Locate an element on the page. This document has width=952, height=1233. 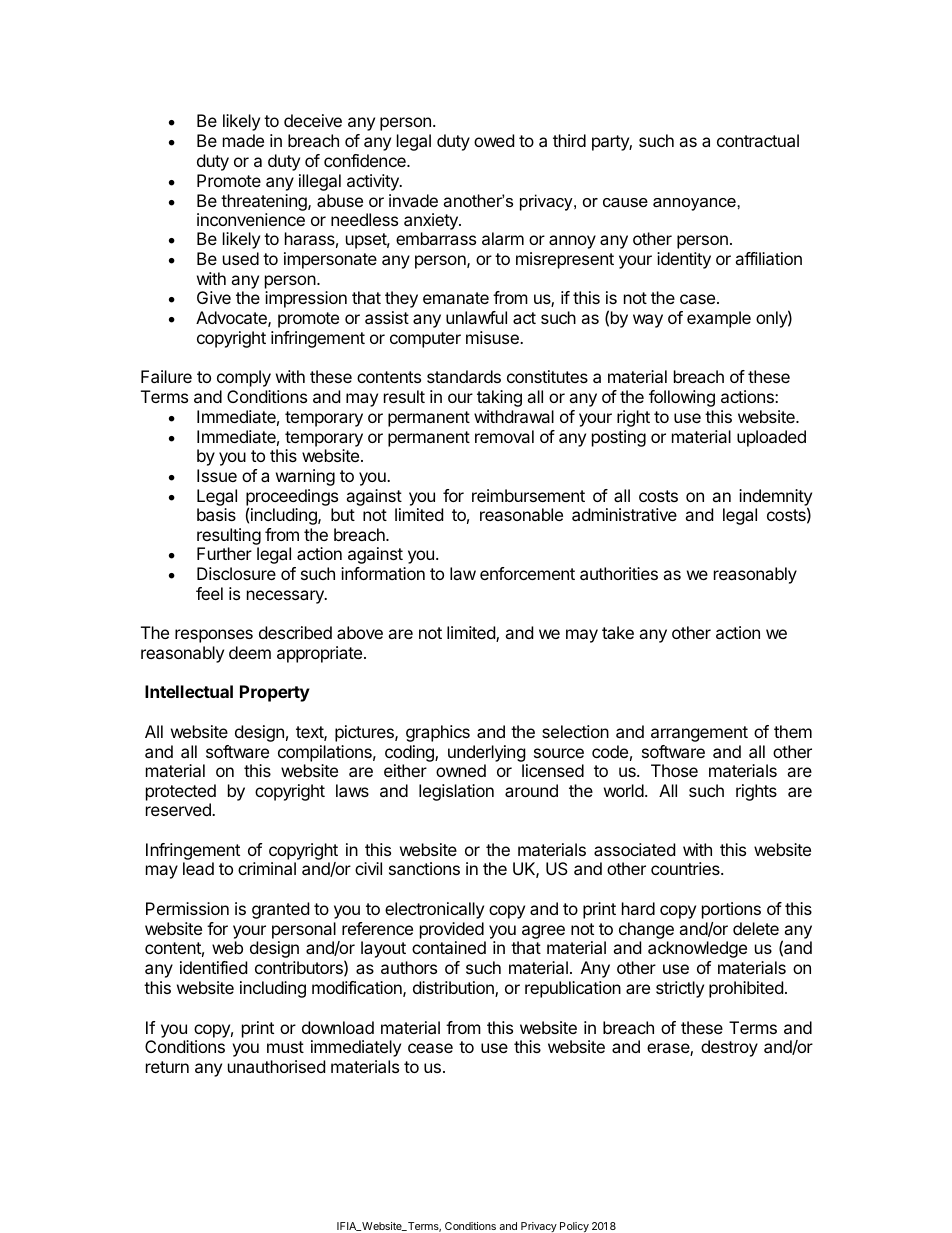
owed is located at coordinates (494, 140).
